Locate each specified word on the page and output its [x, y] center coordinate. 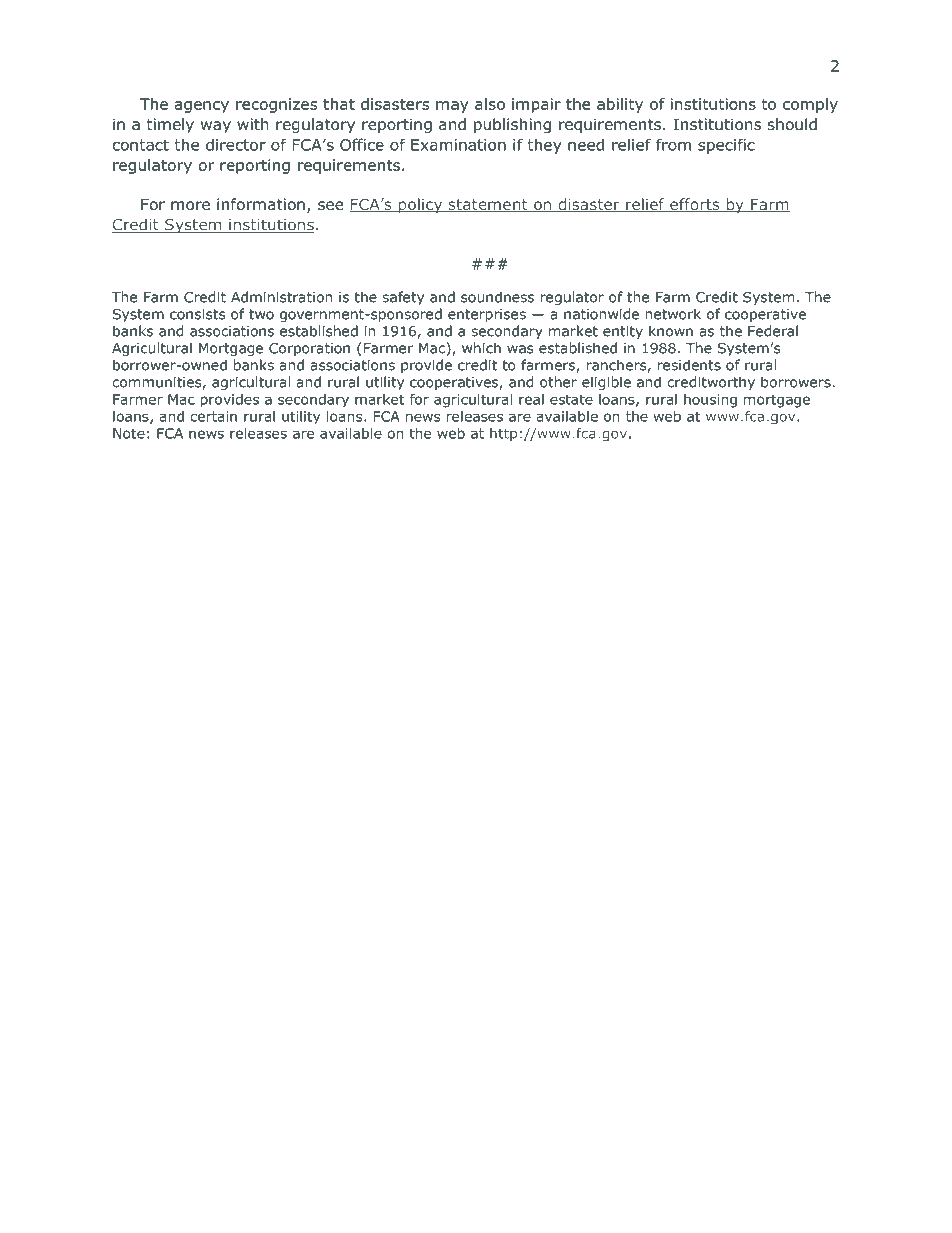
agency [202, 107]
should [792, 124]
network [673, 314]
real [531, 399]
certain [213, 416]
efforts [695, 205]
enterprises [487, 315]
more [190, 206]
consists [197, 314]
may [452, 107]
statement [488, 205]
